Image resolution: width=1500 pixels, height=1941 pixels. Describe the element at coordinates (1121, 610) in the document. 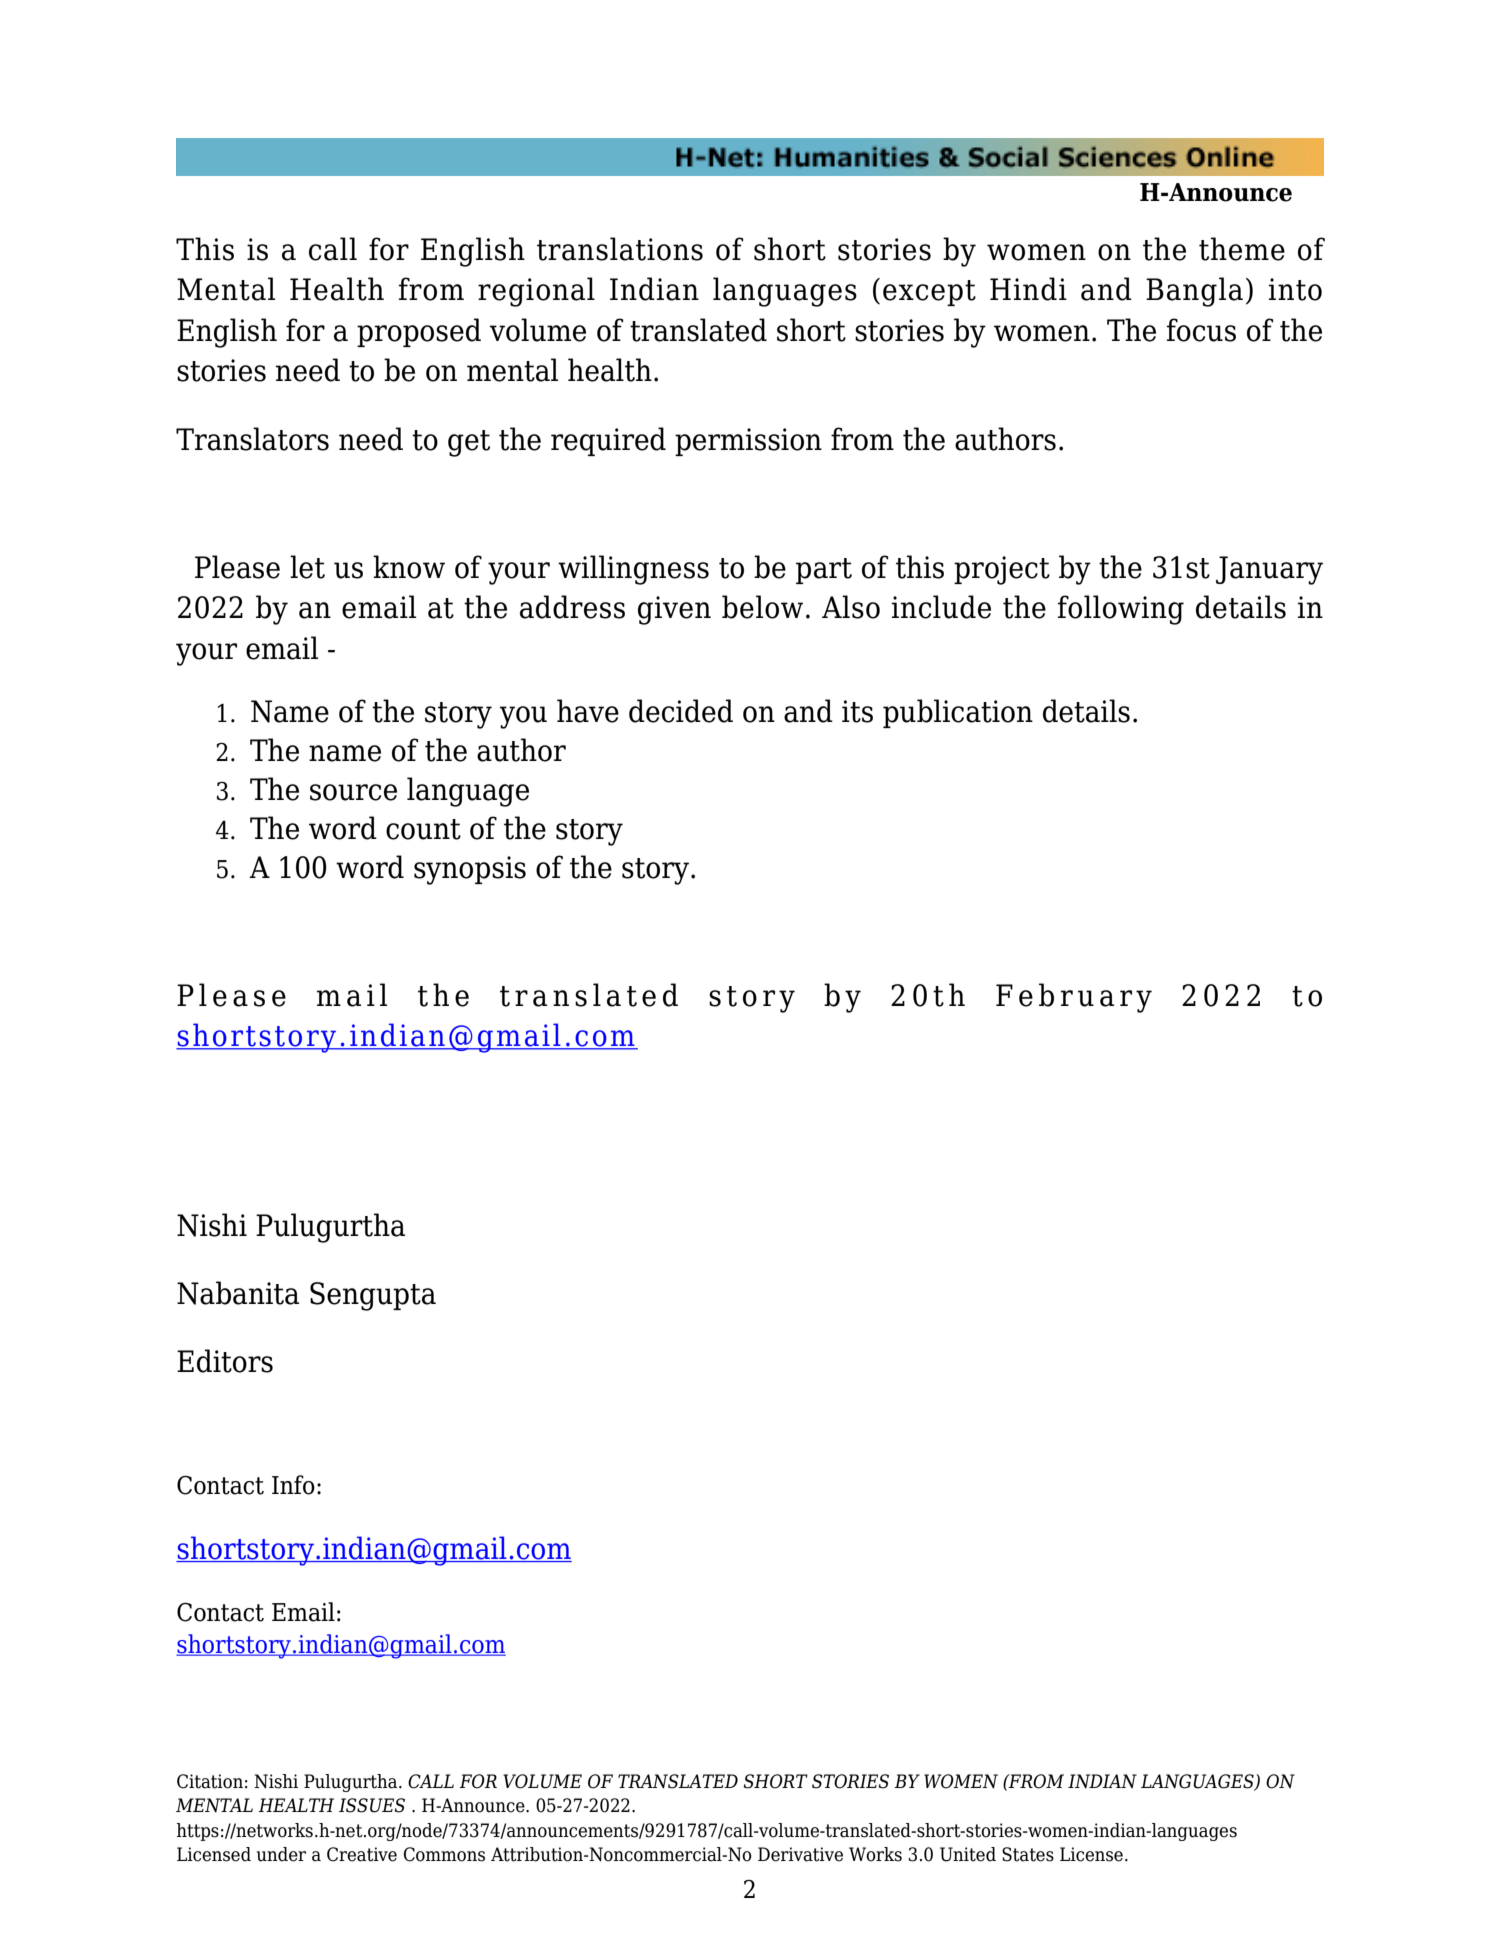

I see `following` at that location.
